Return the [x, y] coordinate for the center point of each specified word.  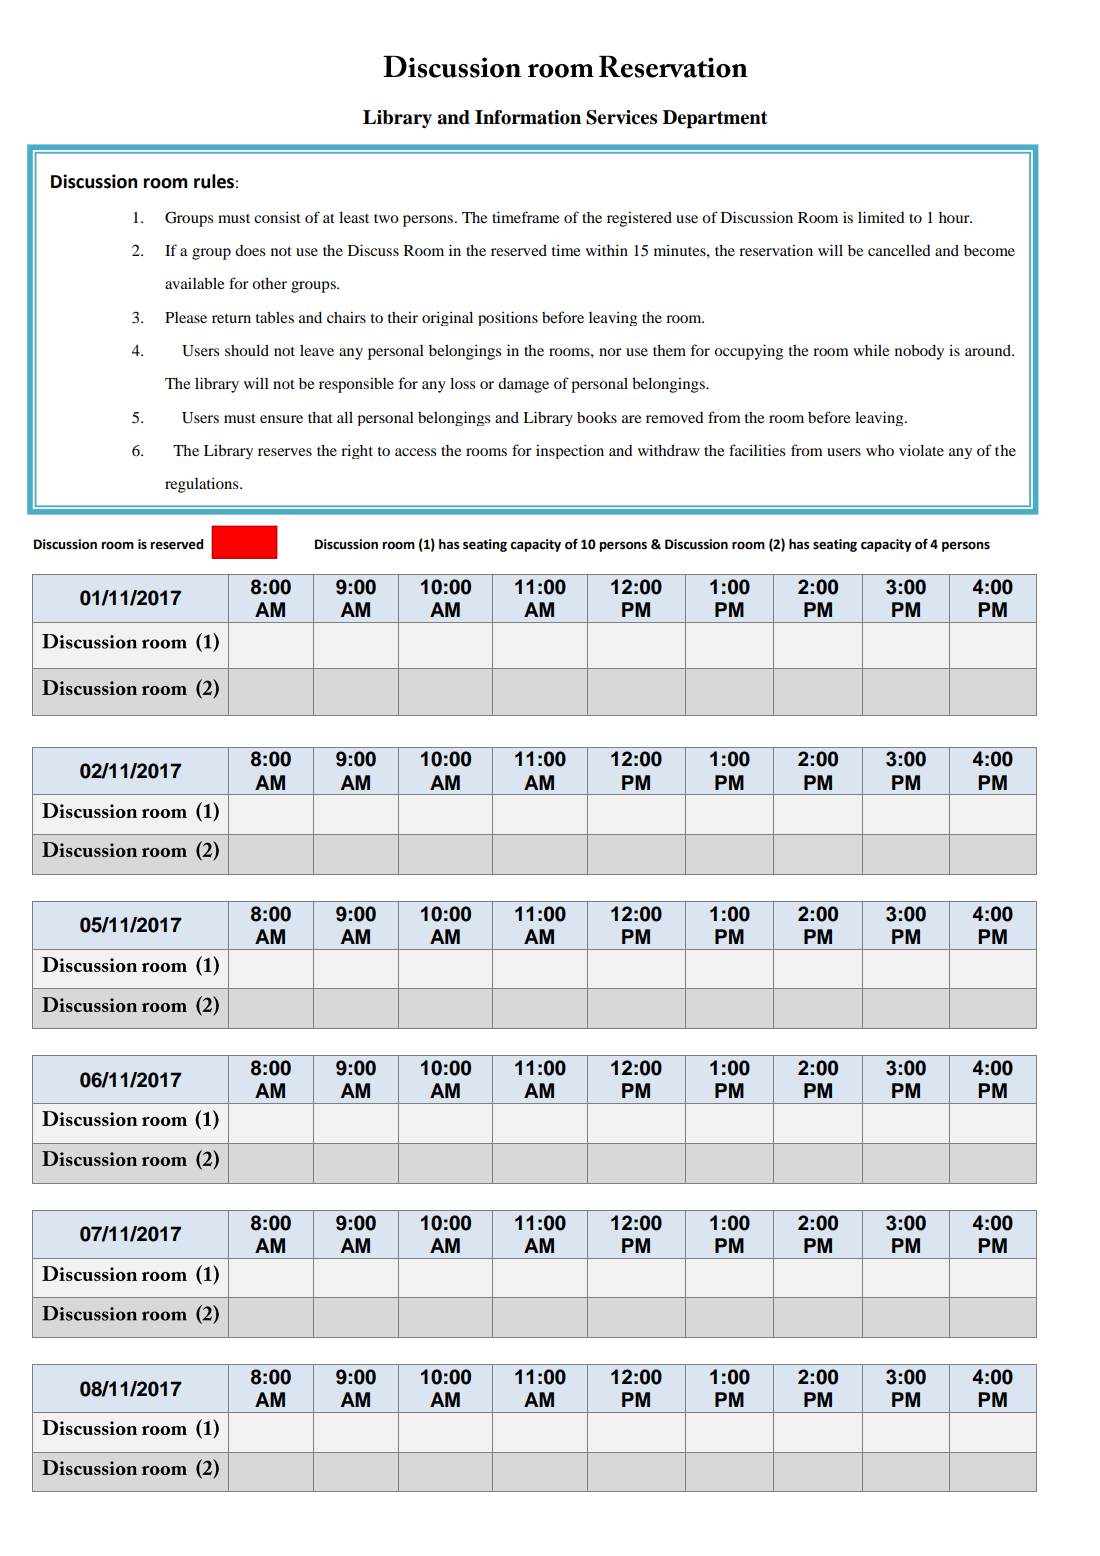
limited [881, 217]
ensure [281, 419]
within [607, 250]
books [597, 417]
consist [277, 217]
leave [317, 350]
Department [715, 119]
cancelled [899, 250]
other [269, 283]
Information [528, 117]
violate [921, 450]
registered [639, 219]
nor [610, 352]
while [871, 350]
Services [621, 117]
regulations [203, 485]
